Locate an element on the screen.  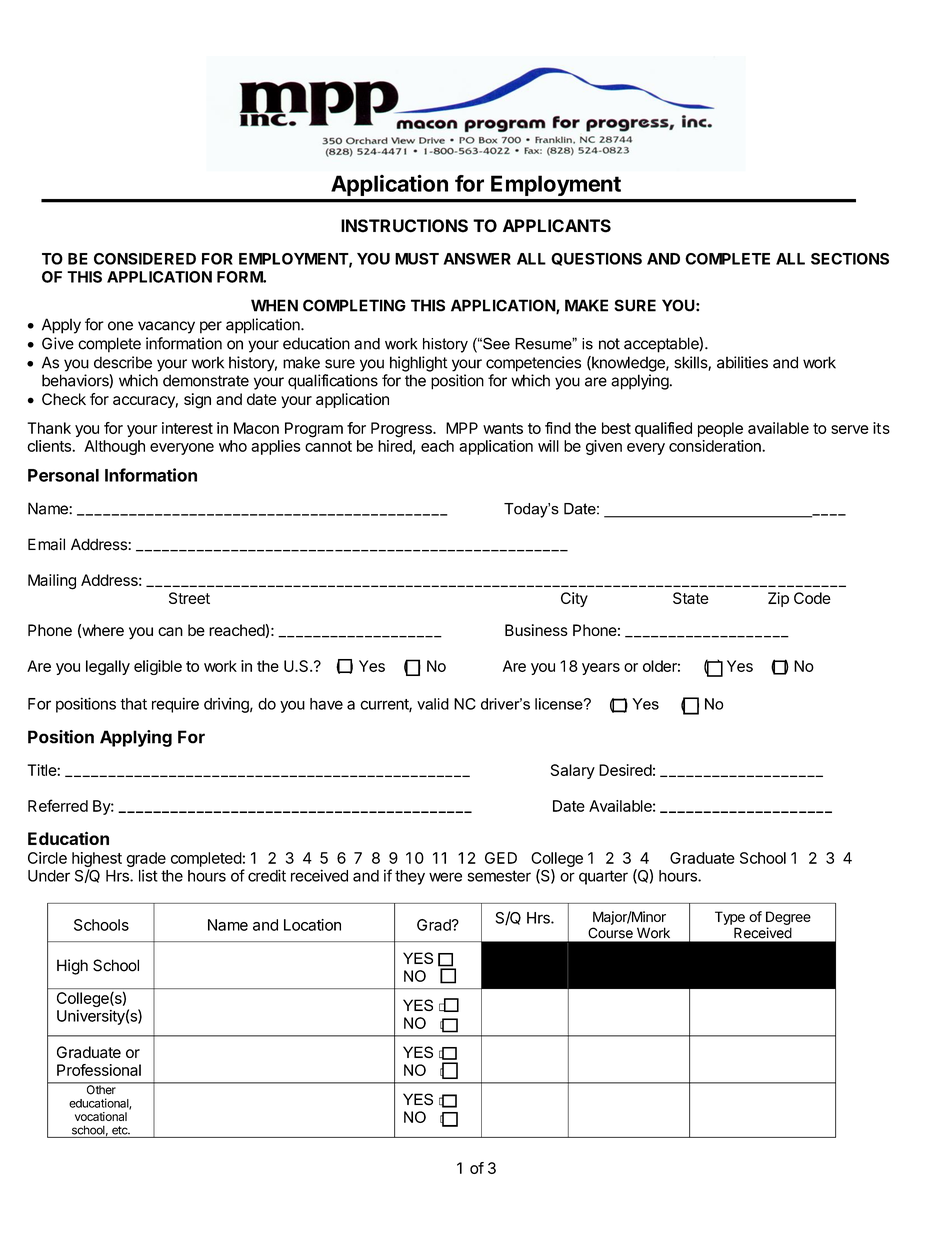
ANSWER is located at coordinates (477, 259).
